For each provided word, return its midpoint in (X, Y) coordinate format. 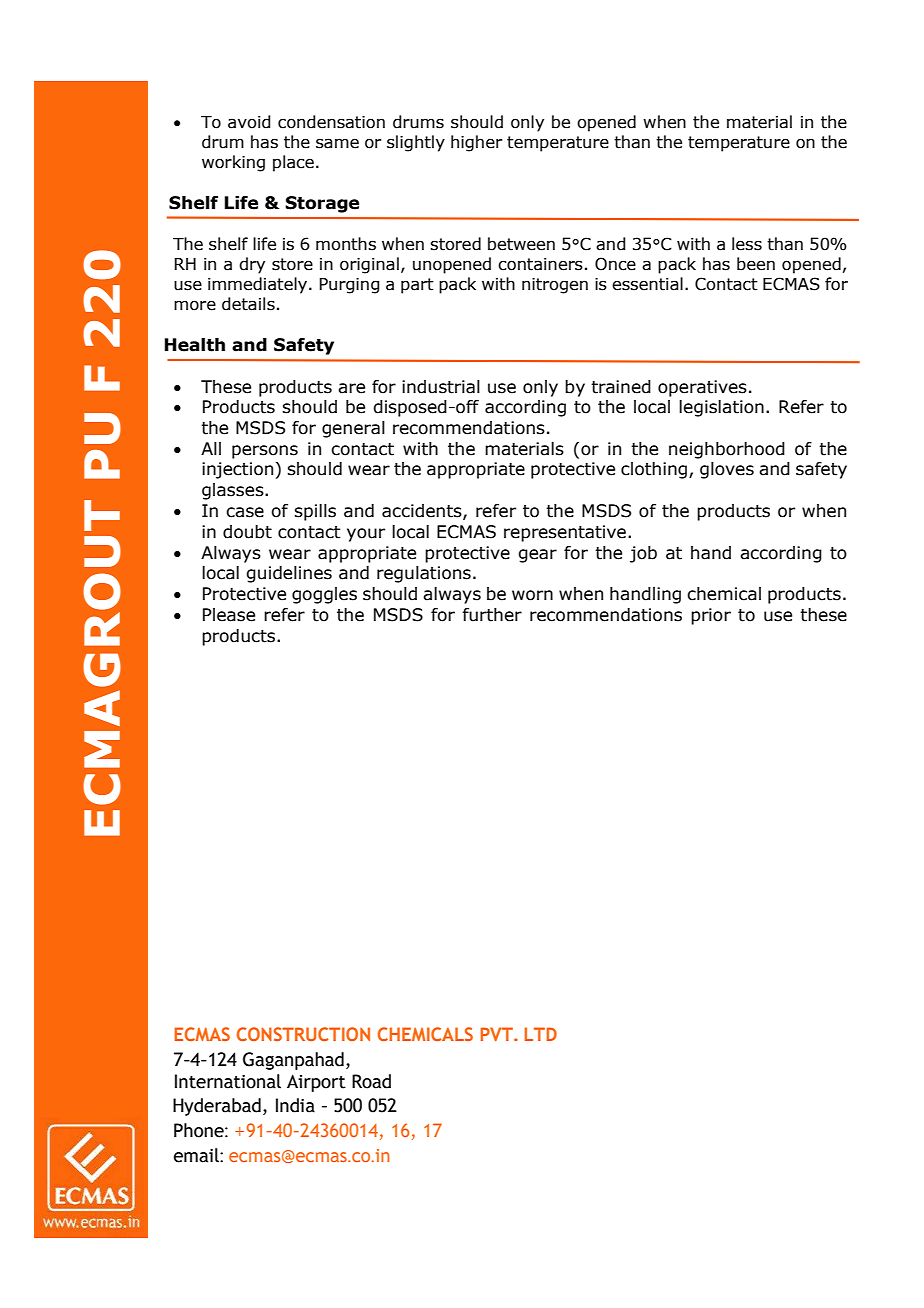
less (747, 244)
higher (476, 143)
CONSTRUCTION (303, 1034)
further (492, 615)
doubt (247, 532)
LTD (541, 1034)
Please (229, 615)
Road (371, 1081)
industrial (441, 387)
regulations (424, 574)
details (248, 304)
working (233, 163)
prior (711, 616)
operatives (702, 388)
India (295, 1105)
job (643, 554)
